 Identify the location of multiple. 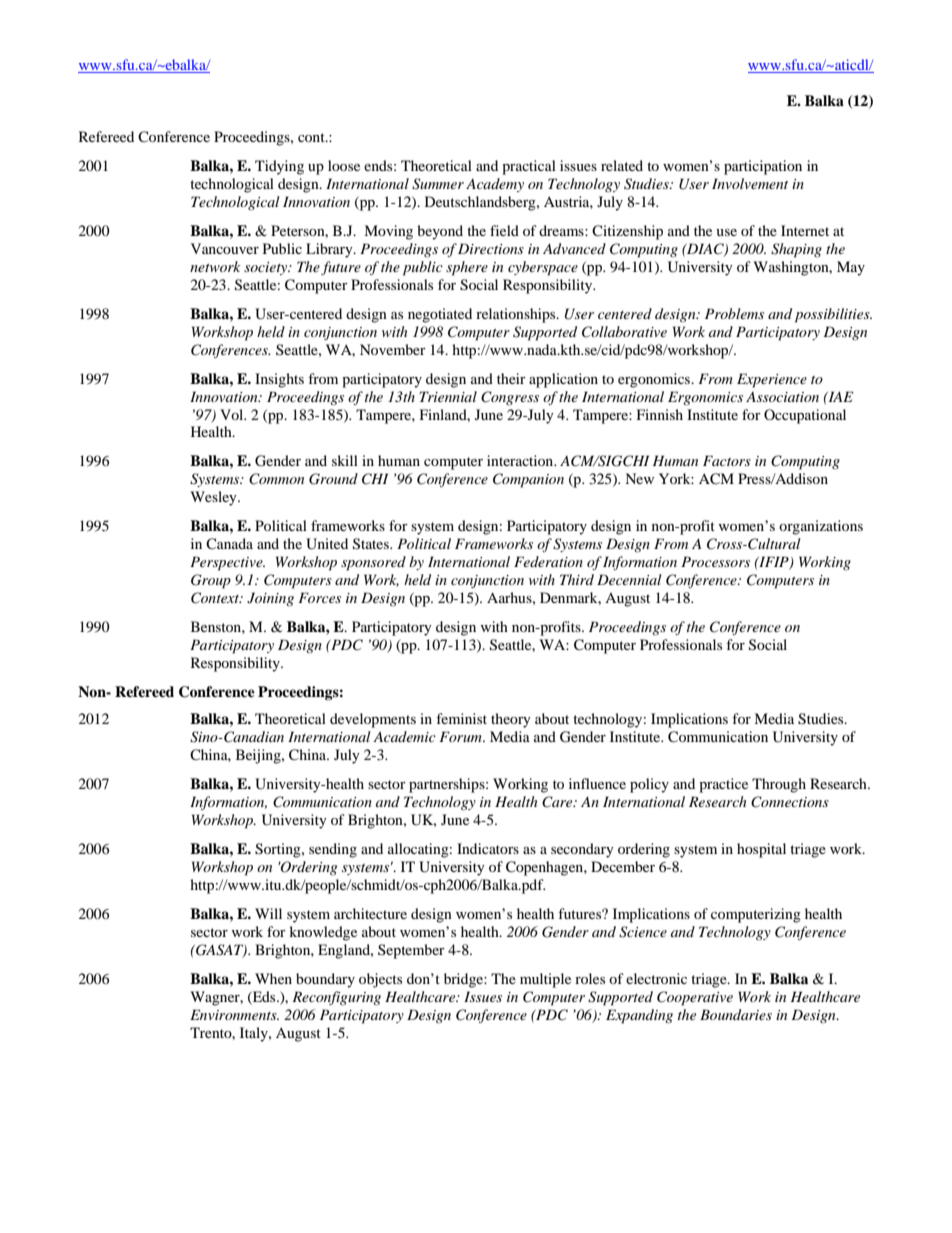
(545, 980).
